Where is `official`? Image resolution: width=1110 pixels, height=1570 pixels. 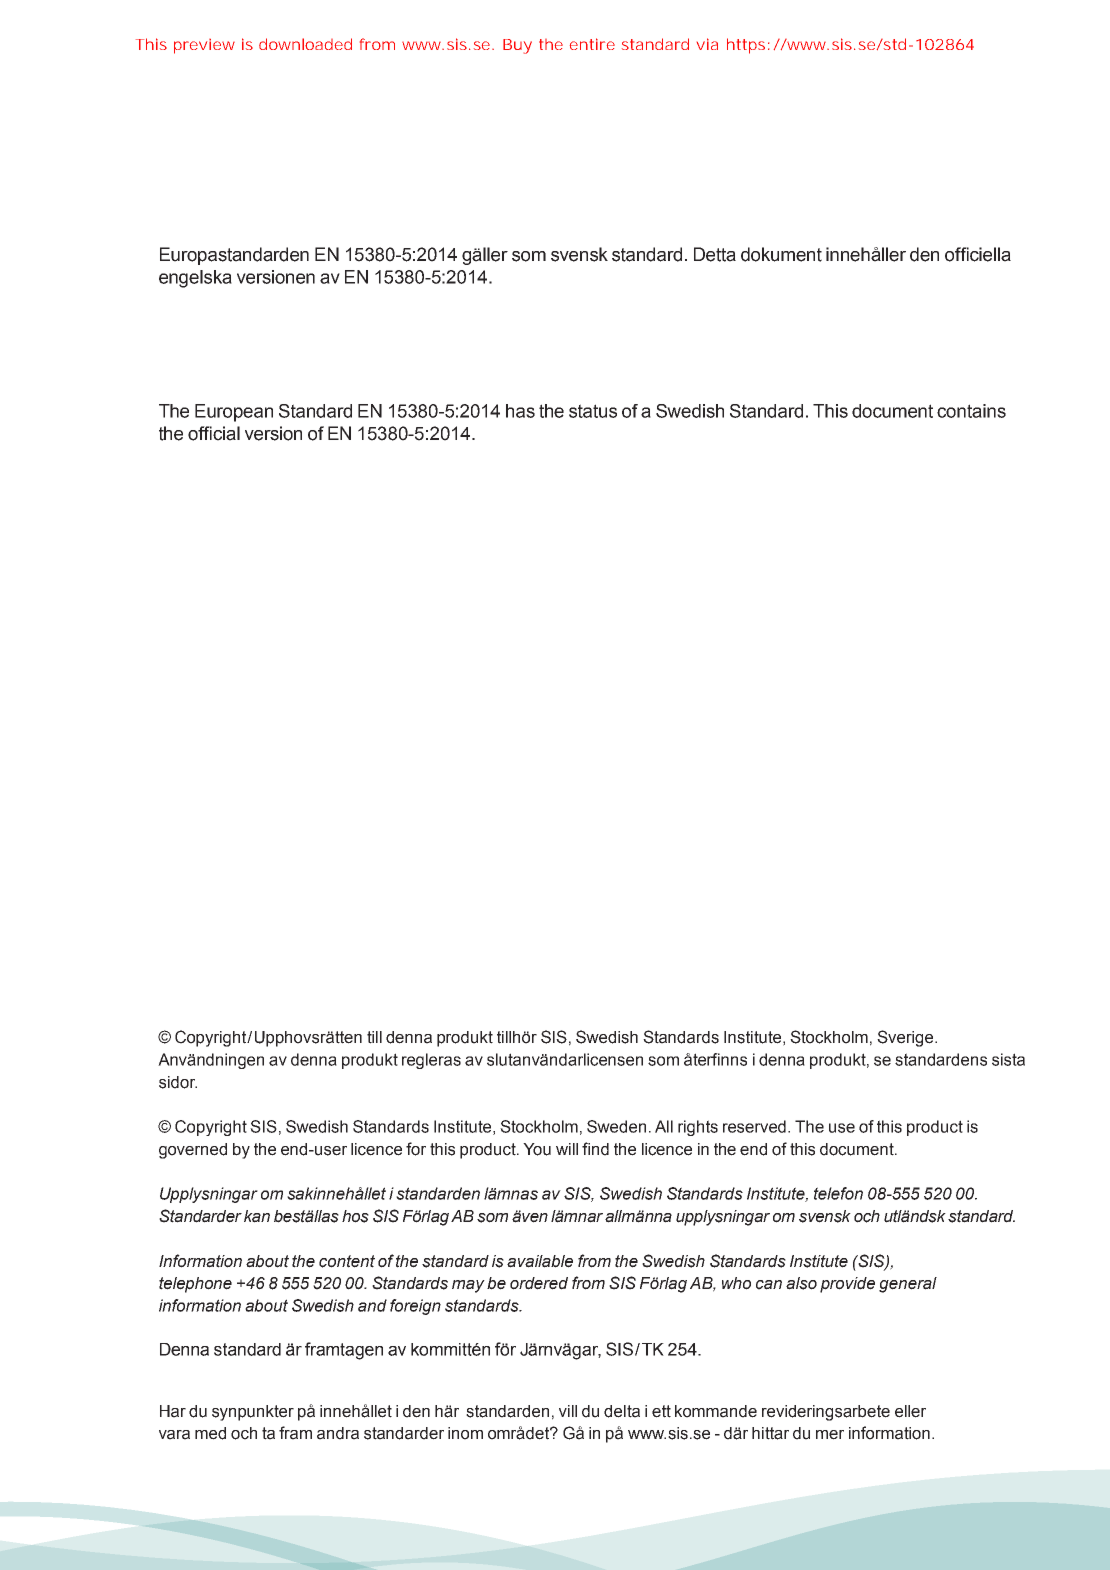 official is located at coordinates (214, 433).
